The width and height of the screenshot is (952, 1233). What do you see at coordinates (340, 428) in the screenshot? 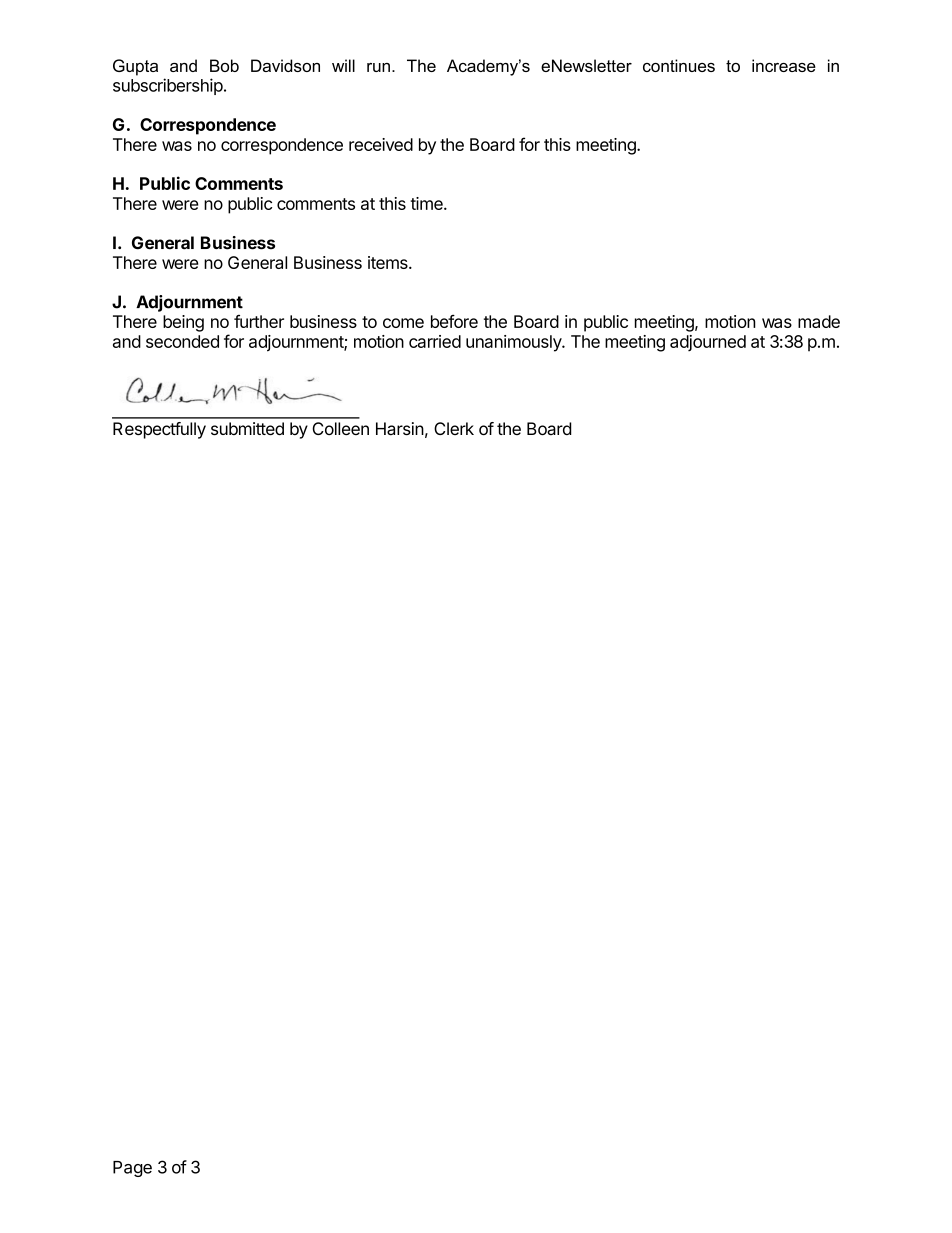
I see `Colleen` at bounding box center [340, 428].
